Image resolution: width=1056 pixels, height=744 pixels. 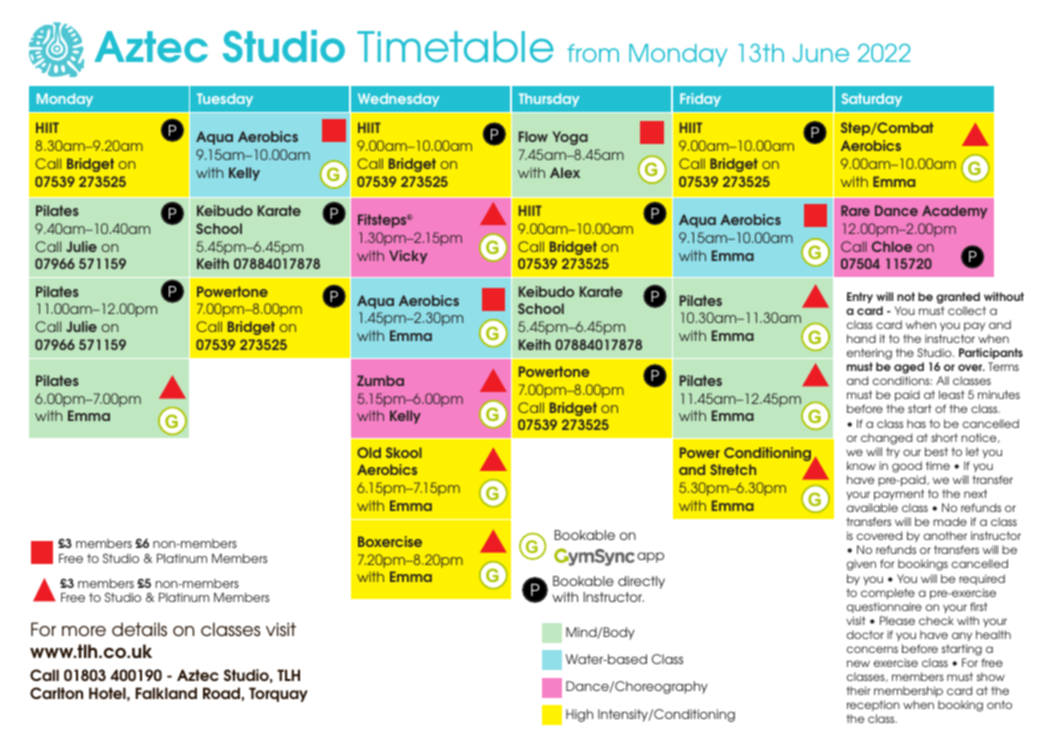 What do you see at coordinates (650, 557) in the screenshot?
I see `app` at bounding box center [650, 557].
